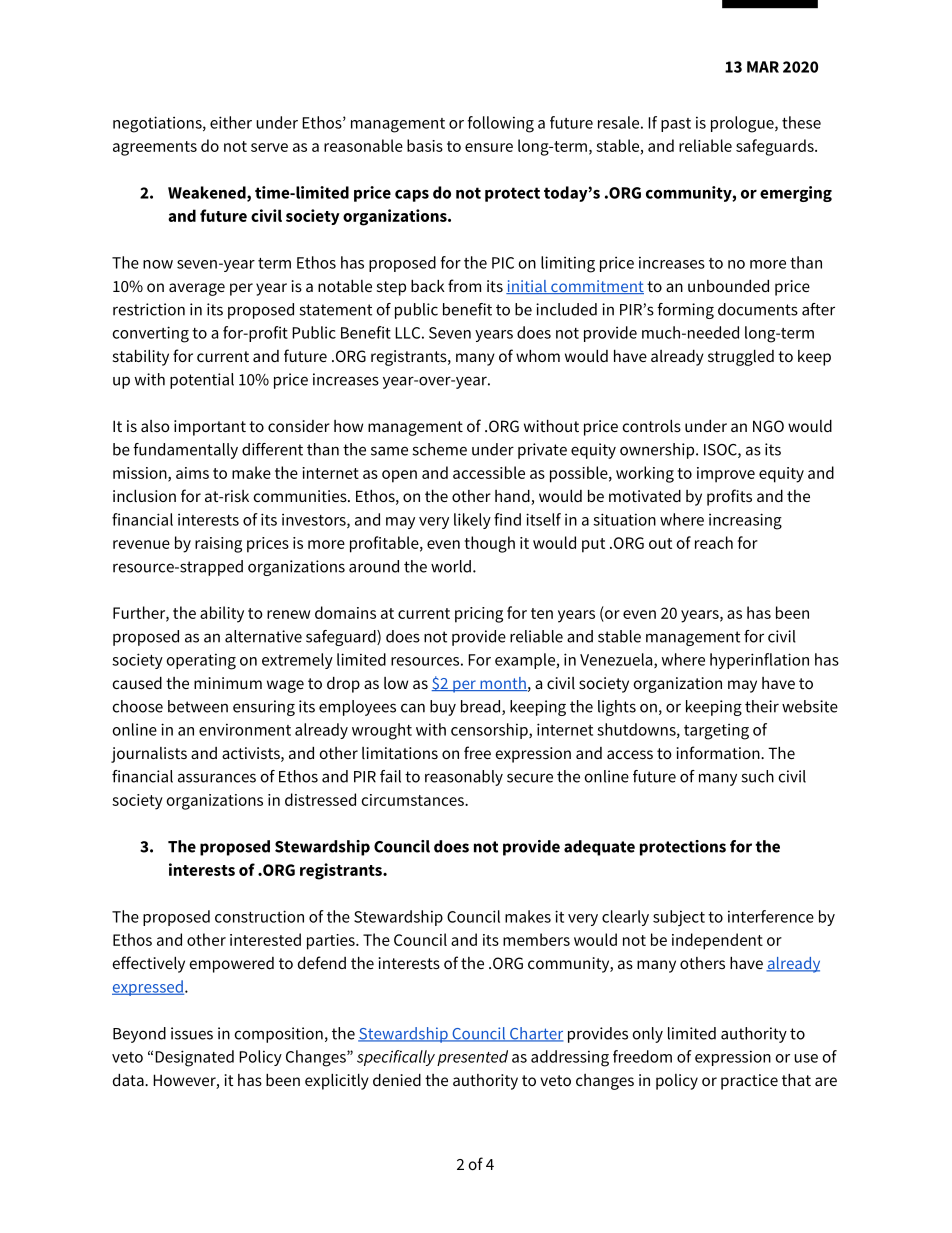 The image size is (952, 1233). I want to click on prologue, so click(743, 124).
